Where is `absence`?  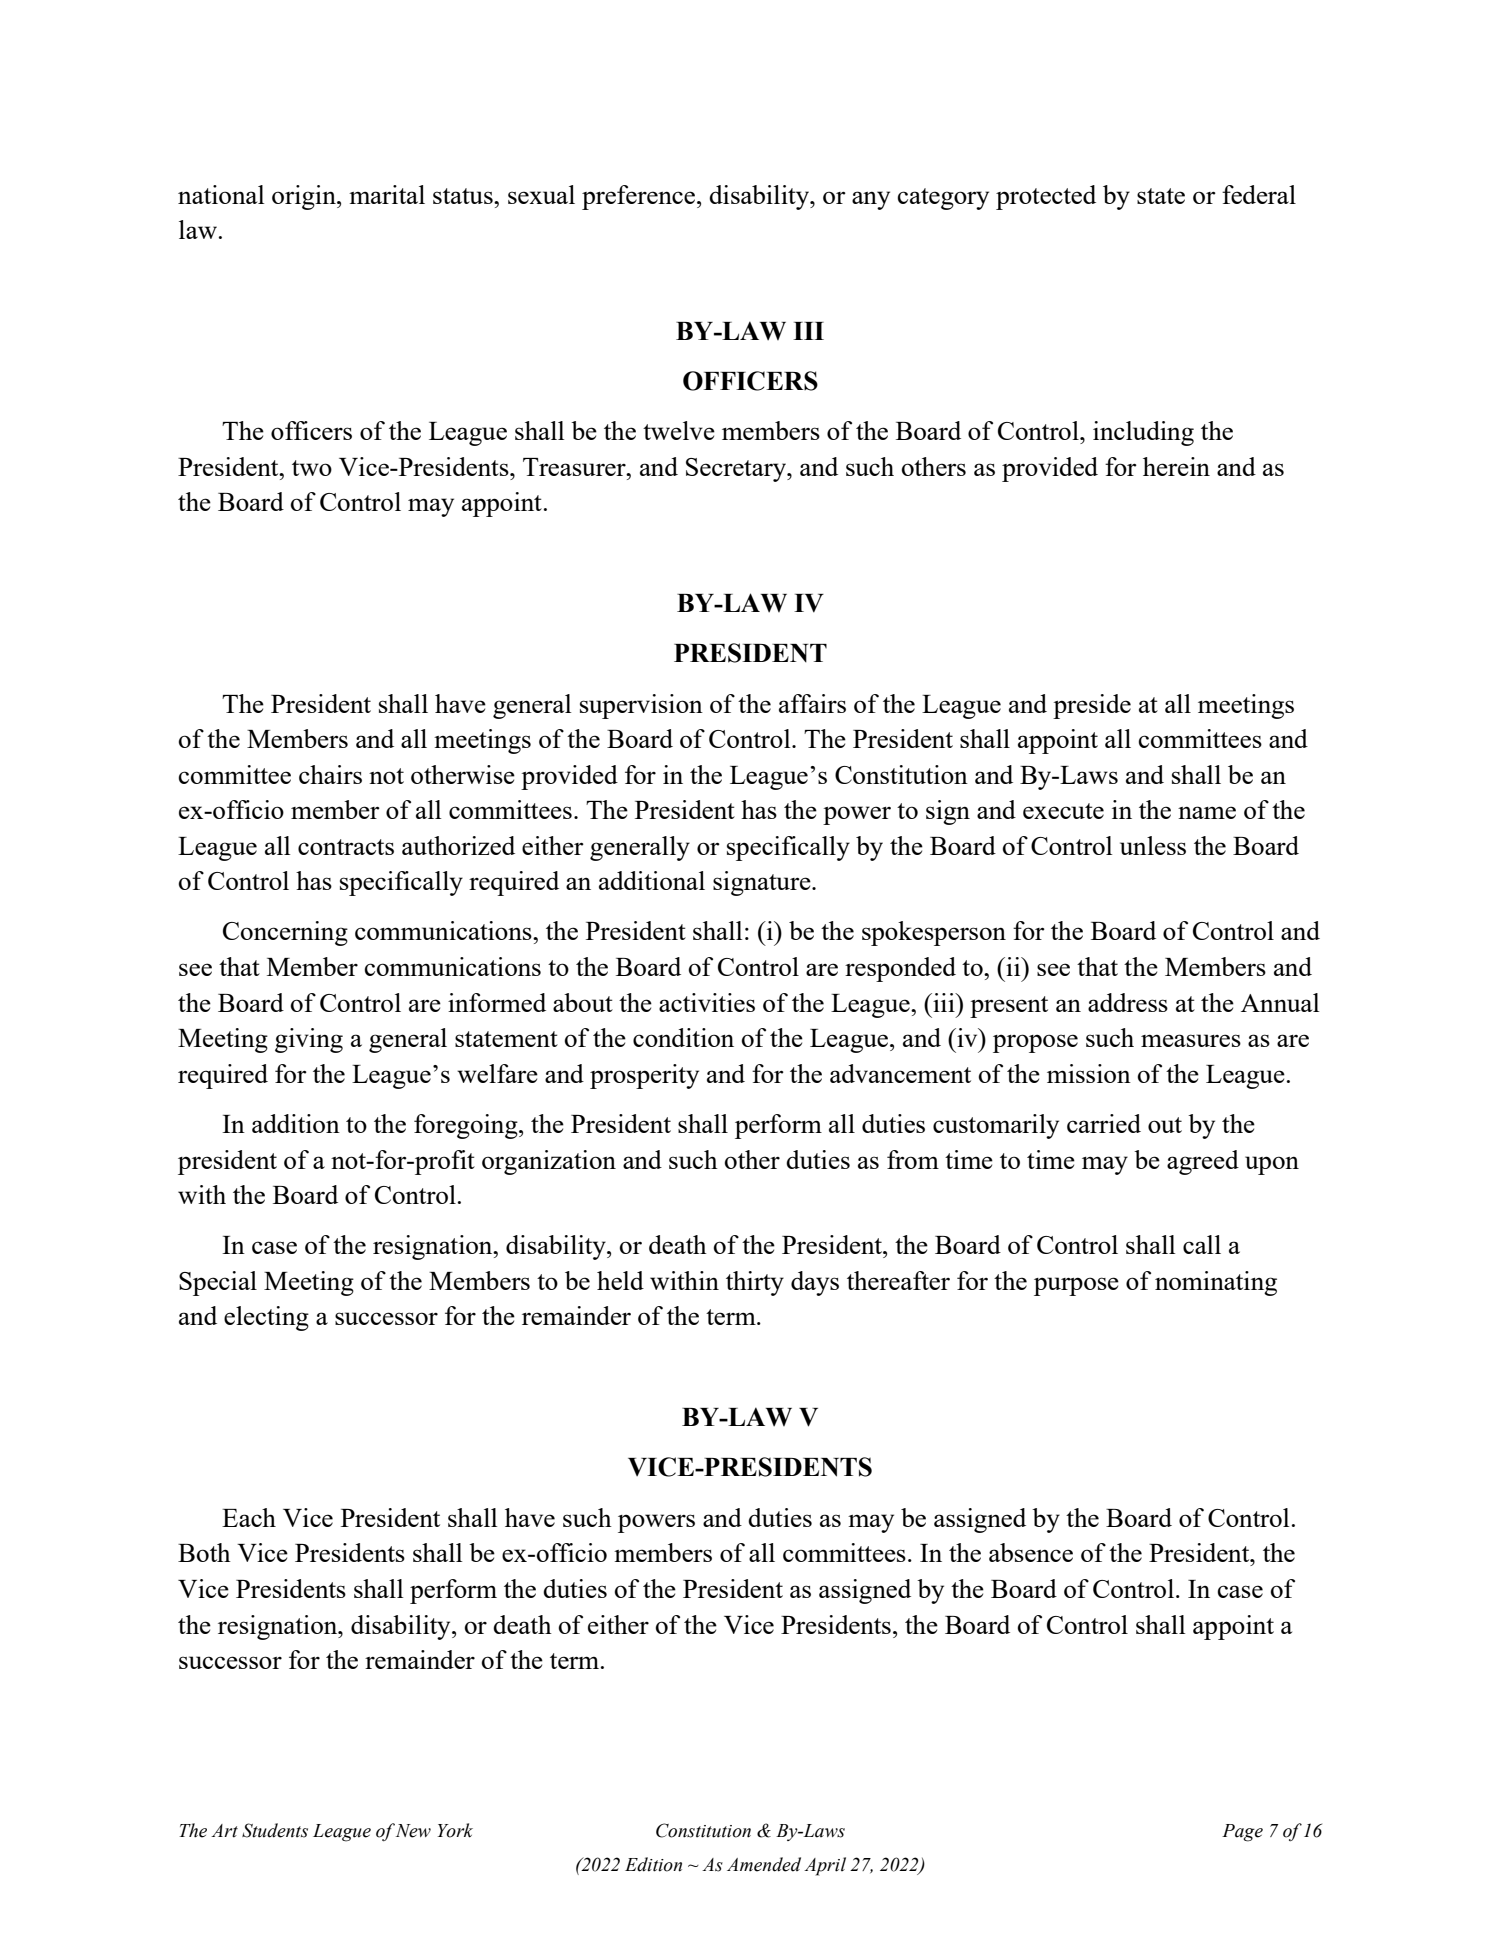
absence is located at coordinates (1031, 1552).
